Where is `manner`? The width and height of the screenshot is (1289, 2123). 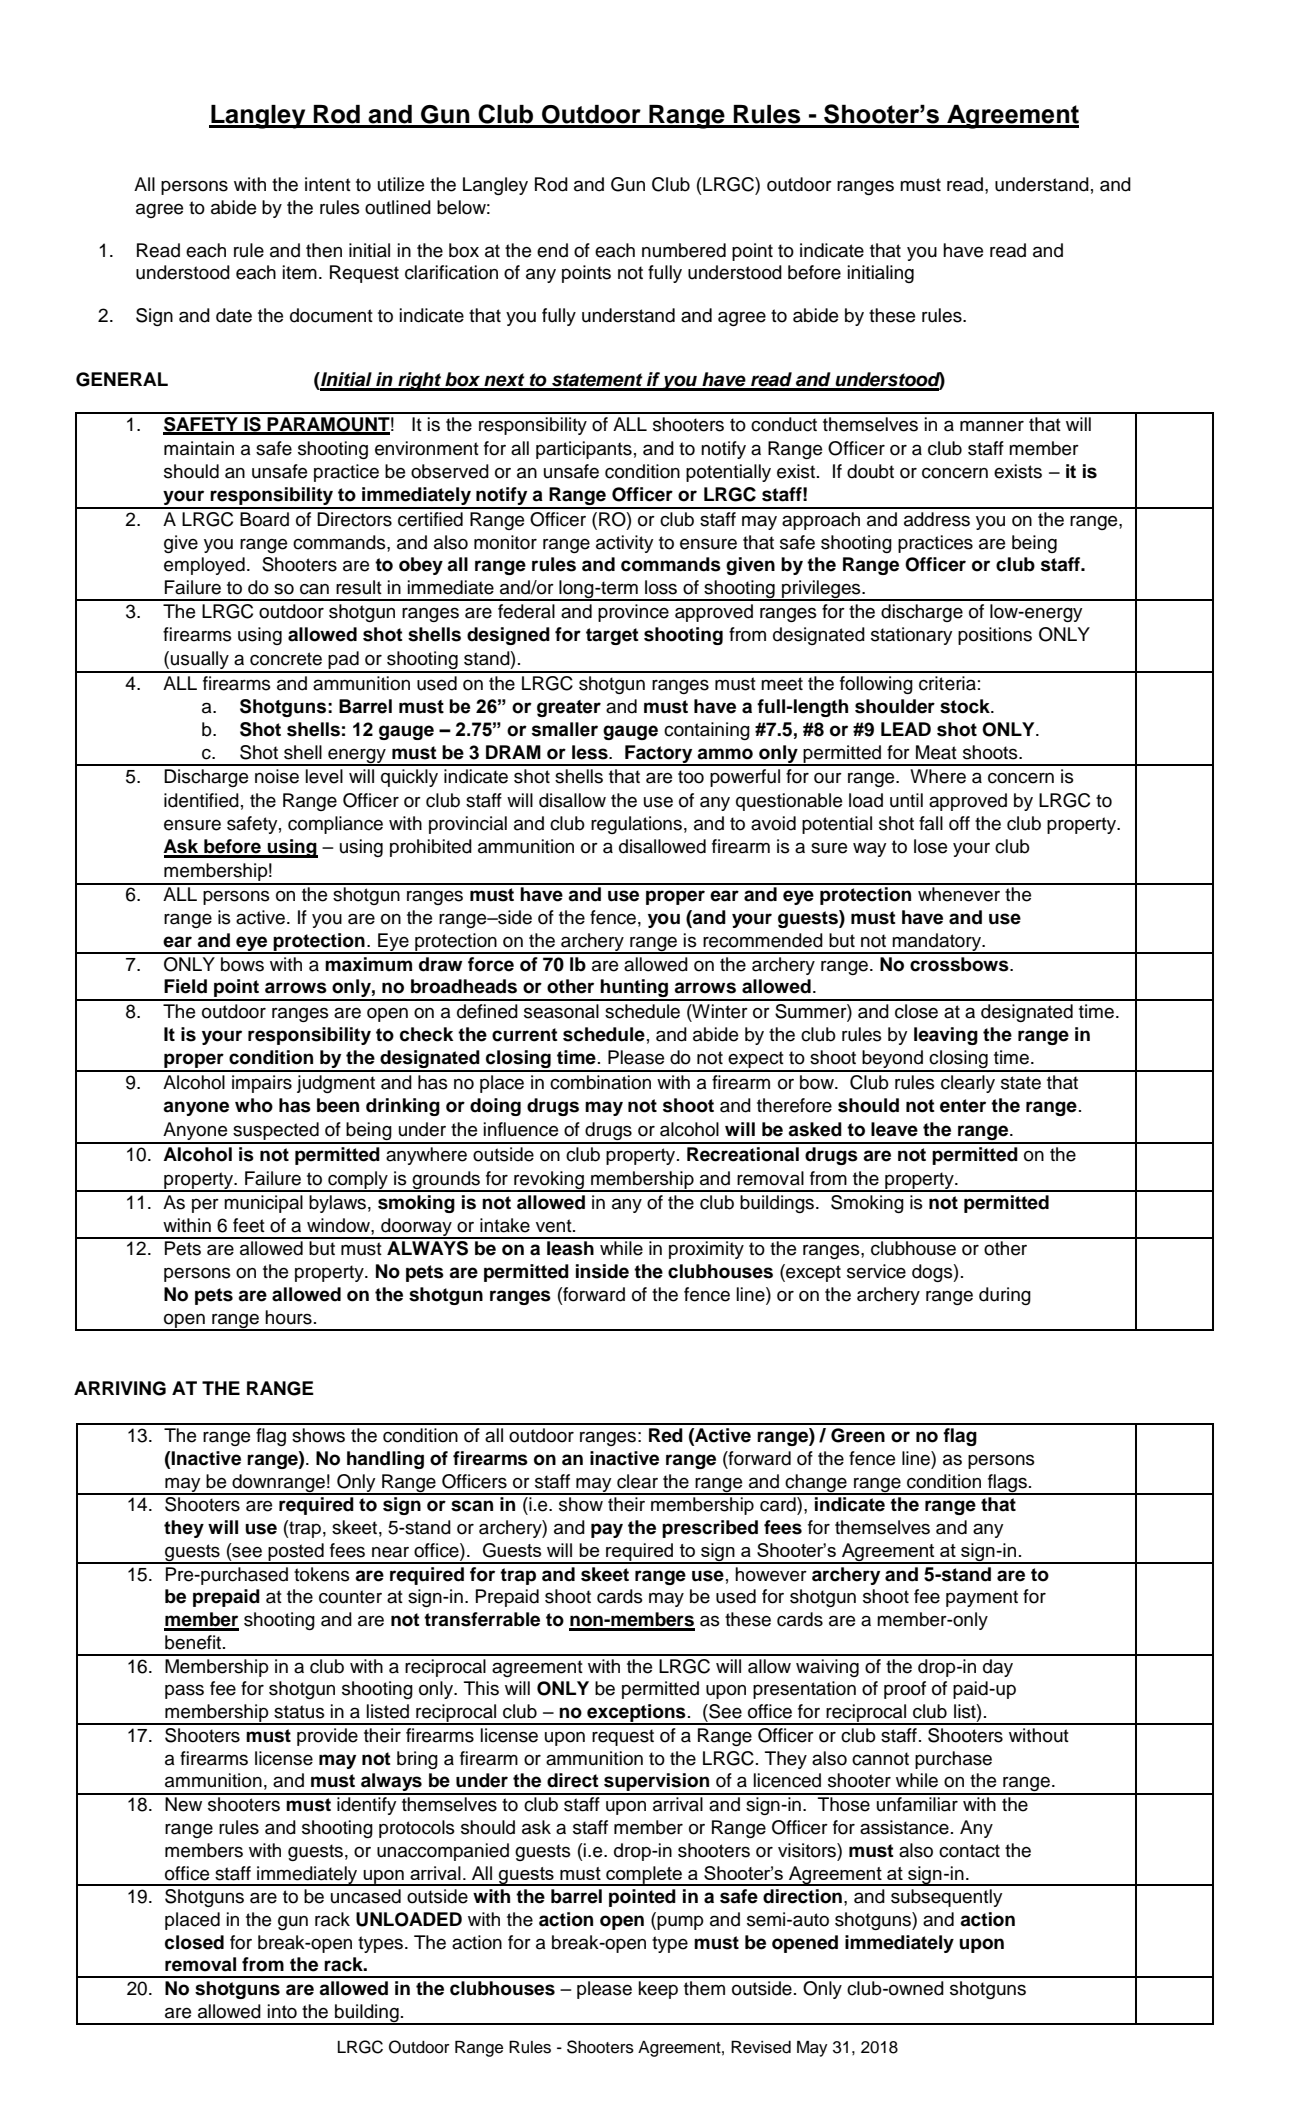
manner is located at coordinates (992, 426).
